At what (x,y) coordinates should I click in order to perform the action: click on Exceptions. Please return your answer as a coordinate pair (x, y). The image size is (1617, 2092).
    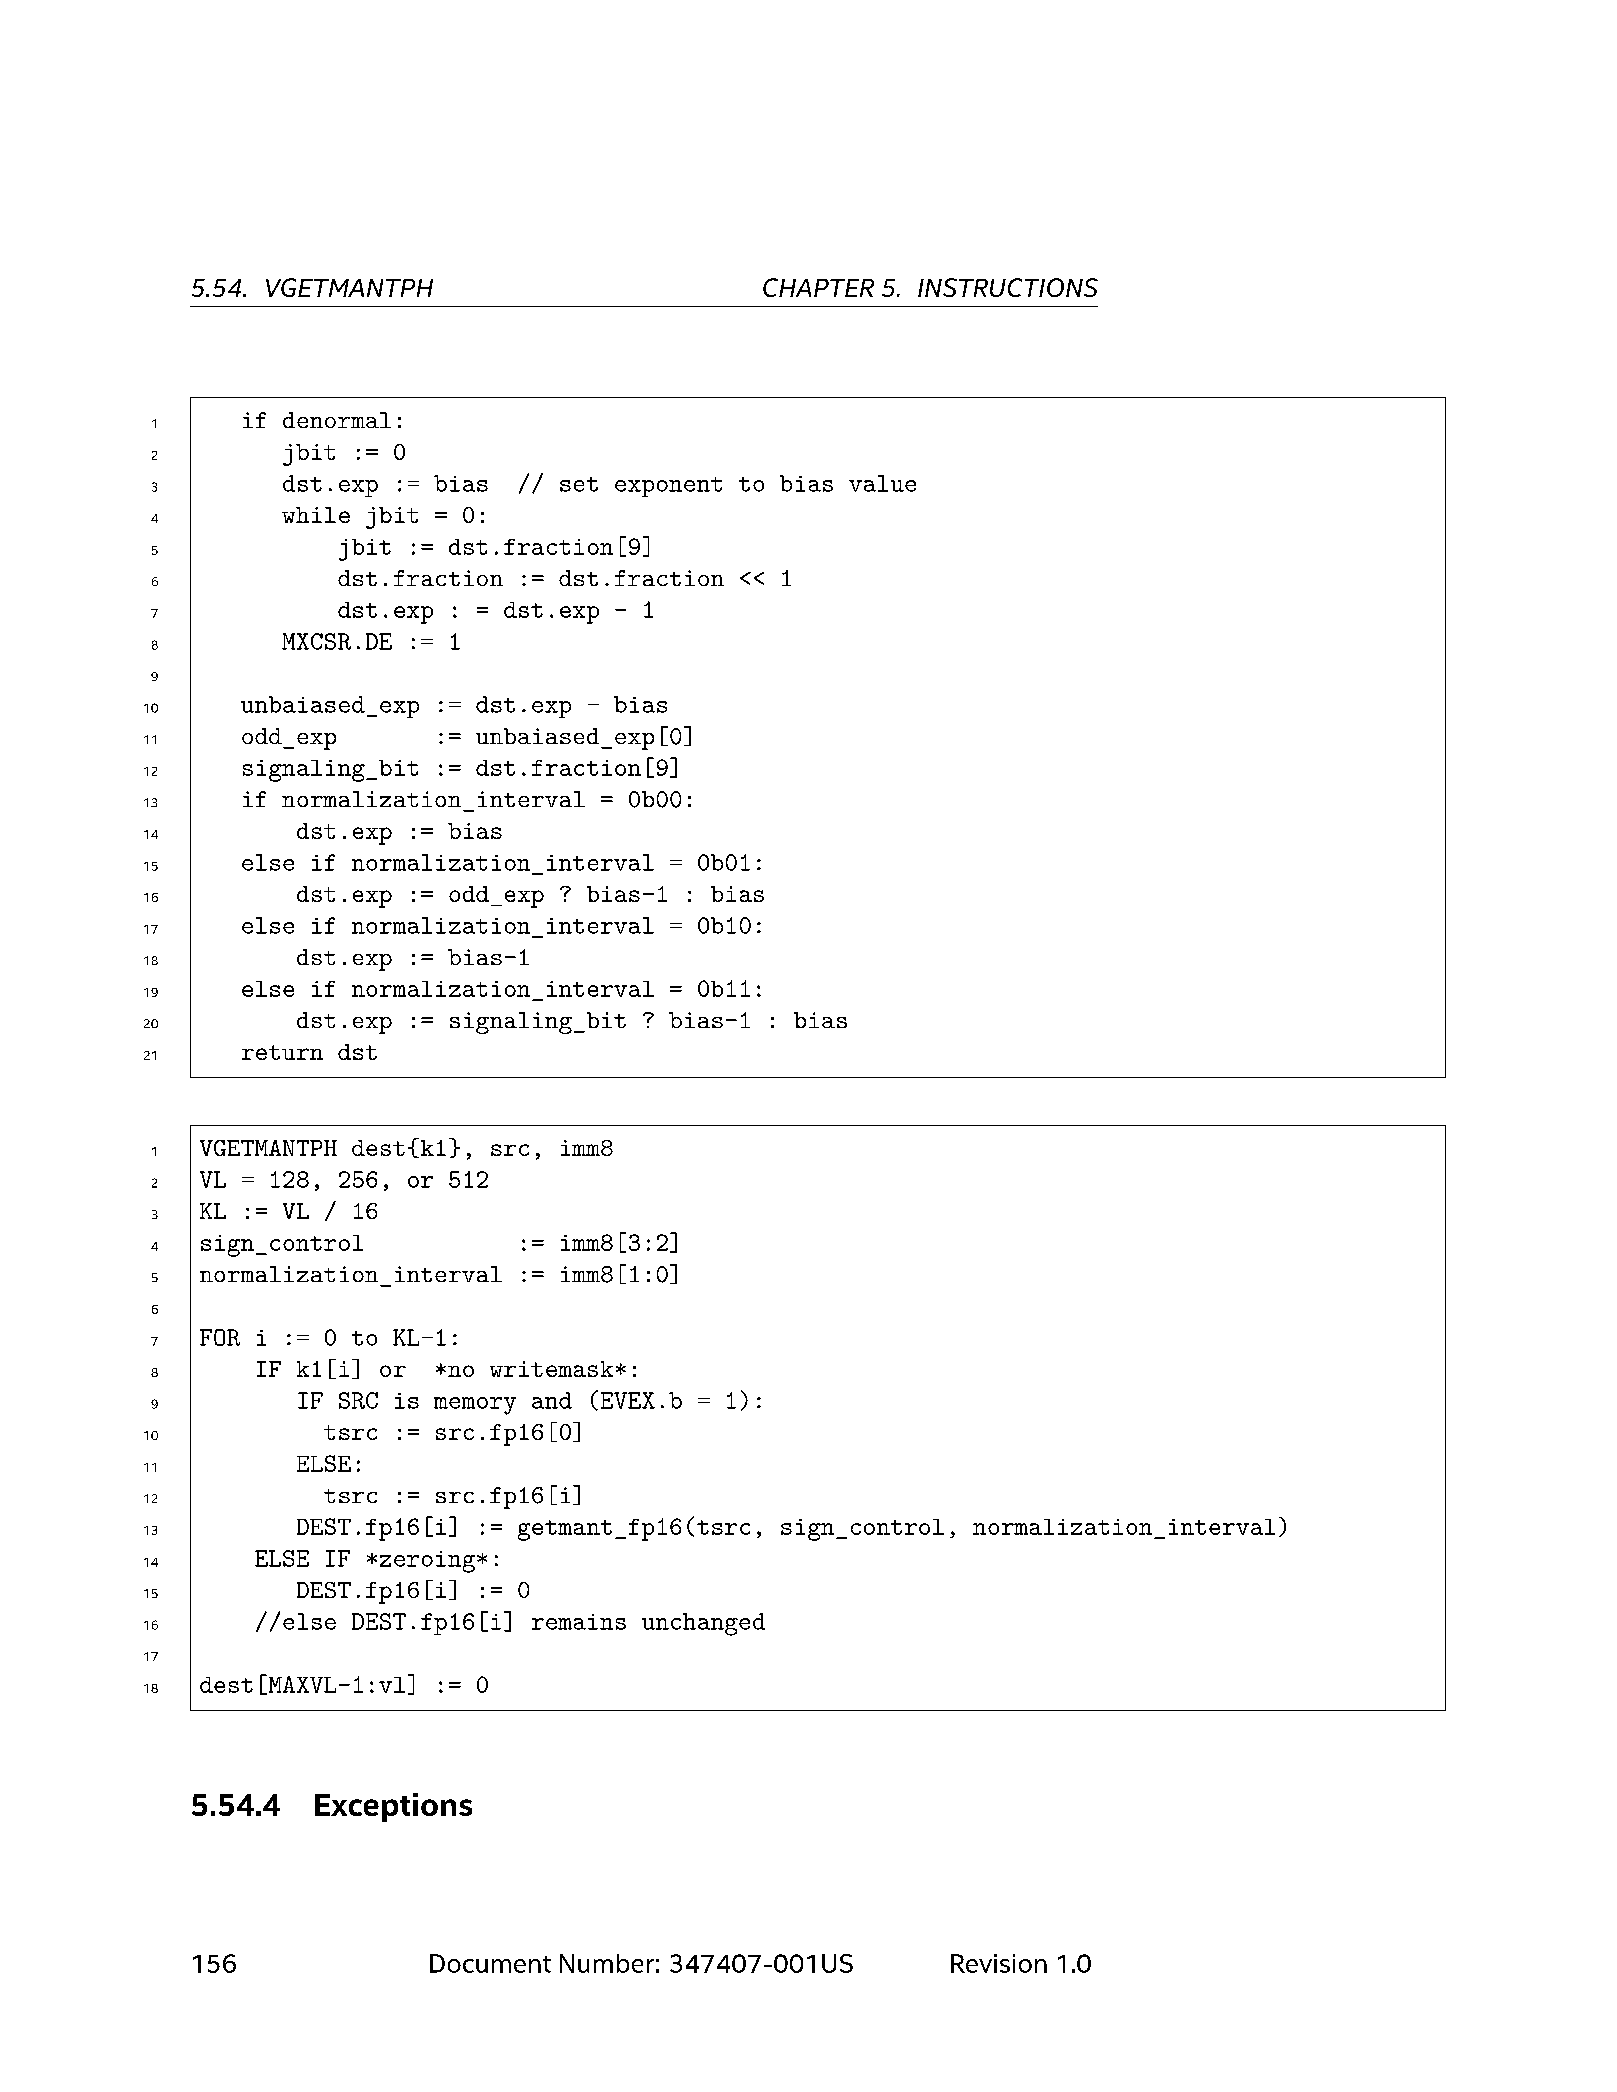
    Looking at the image, I should click on (393, 1807).
